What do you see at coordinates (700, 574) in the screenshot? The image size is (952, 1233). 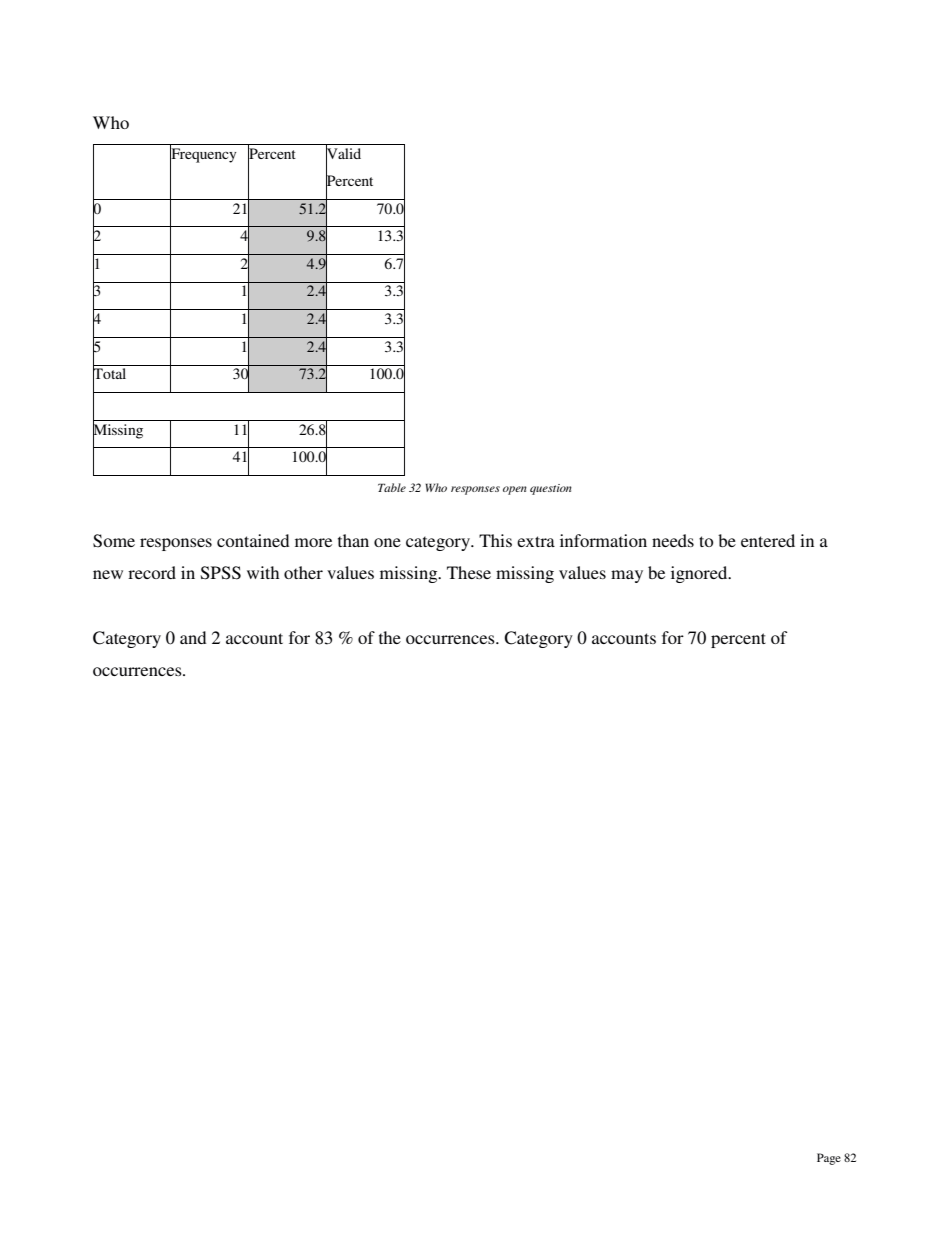 I see `ignored` at bounding box center [700, 574].
